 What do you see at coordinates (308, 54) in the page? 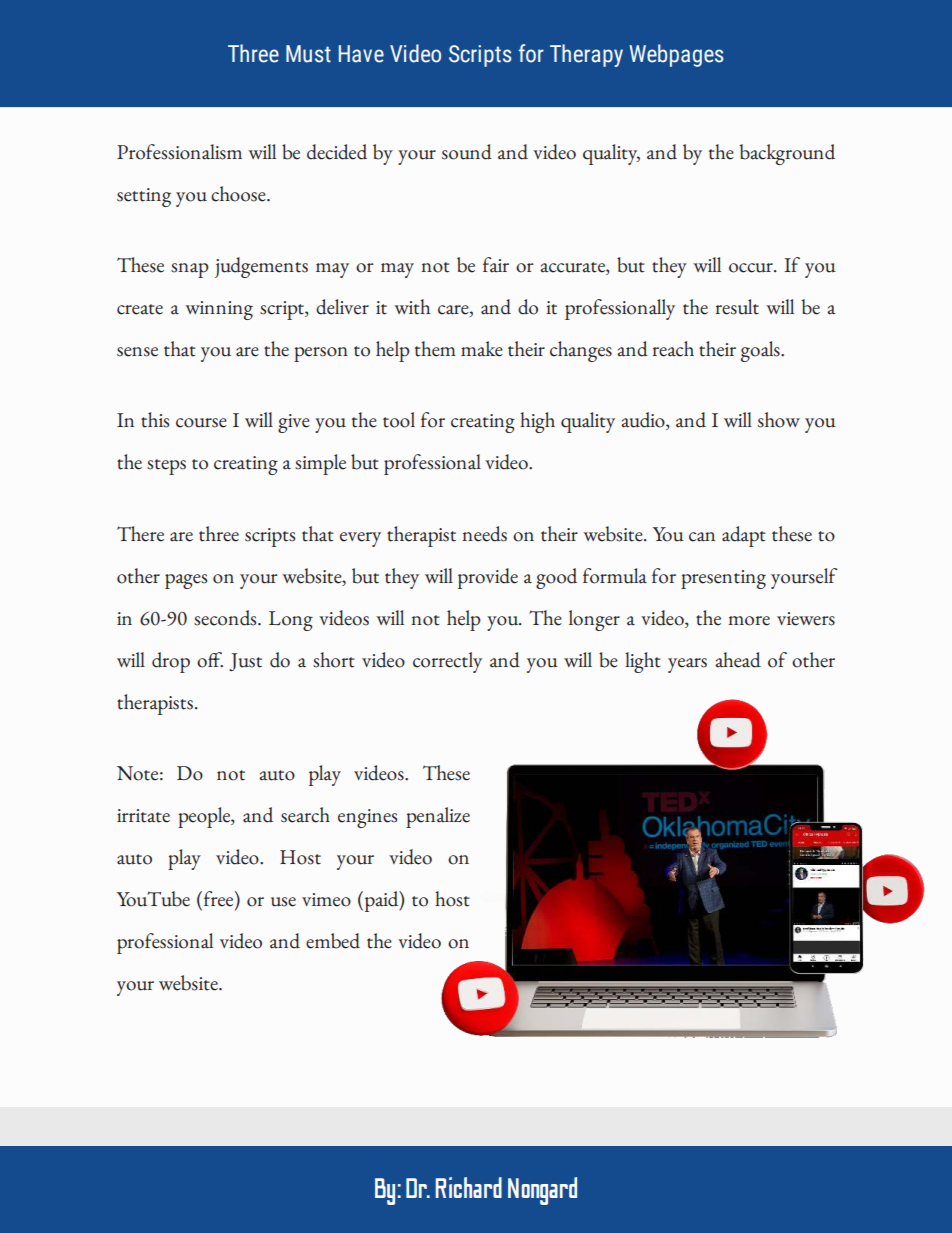
I see `Must` at bounding box center [308, 54].
